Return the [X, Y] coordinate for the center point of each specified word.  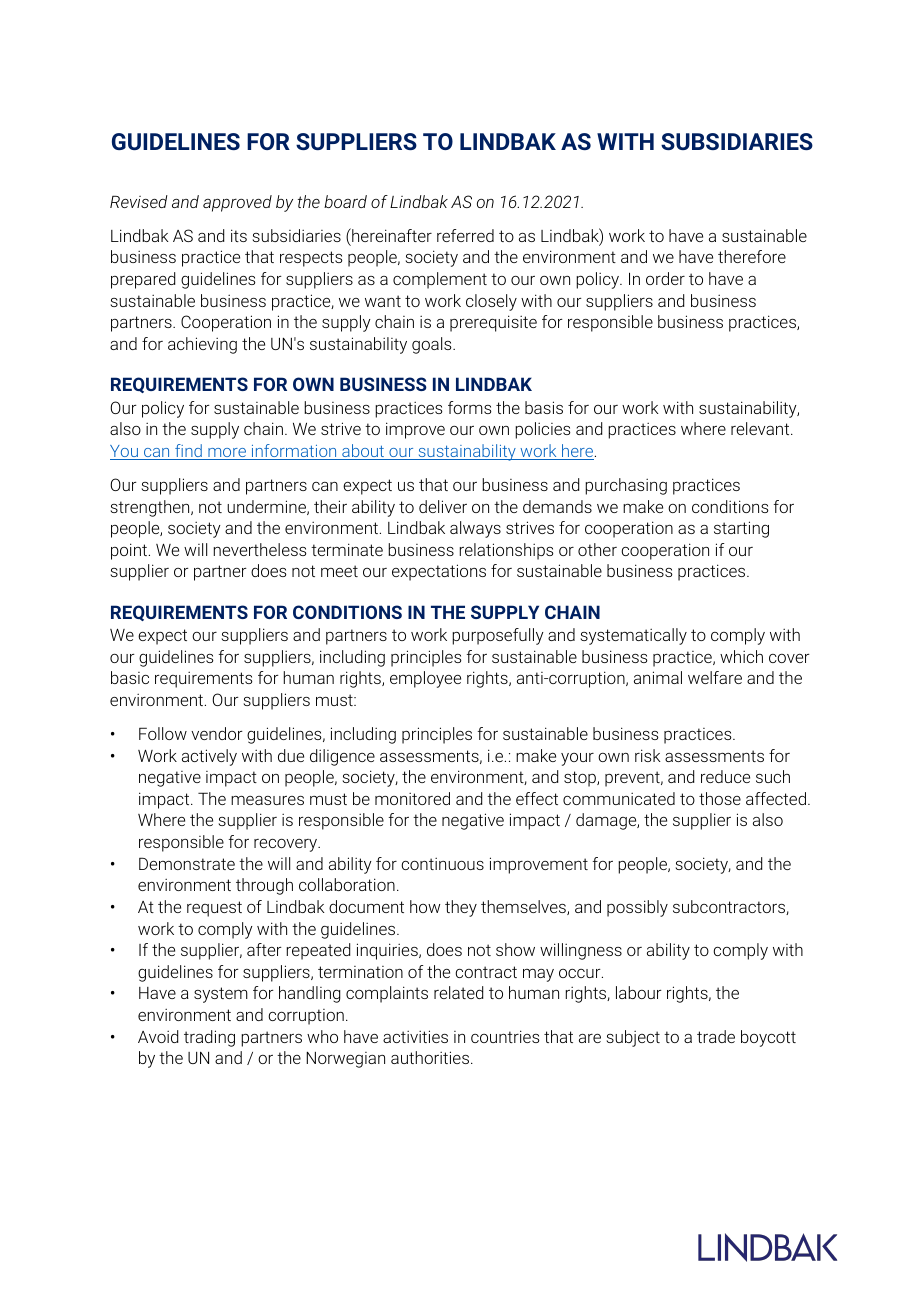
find [188, 452]
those [720, 798]
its [239, 235]
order [665, 278]
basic [130, 677]
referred [465, 235]
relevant [761, 428]
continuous [442, 863]
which [741, 656]
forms [470, 407]
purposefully [498, 636]
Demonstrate [187, 863]
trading [209, 1038]
